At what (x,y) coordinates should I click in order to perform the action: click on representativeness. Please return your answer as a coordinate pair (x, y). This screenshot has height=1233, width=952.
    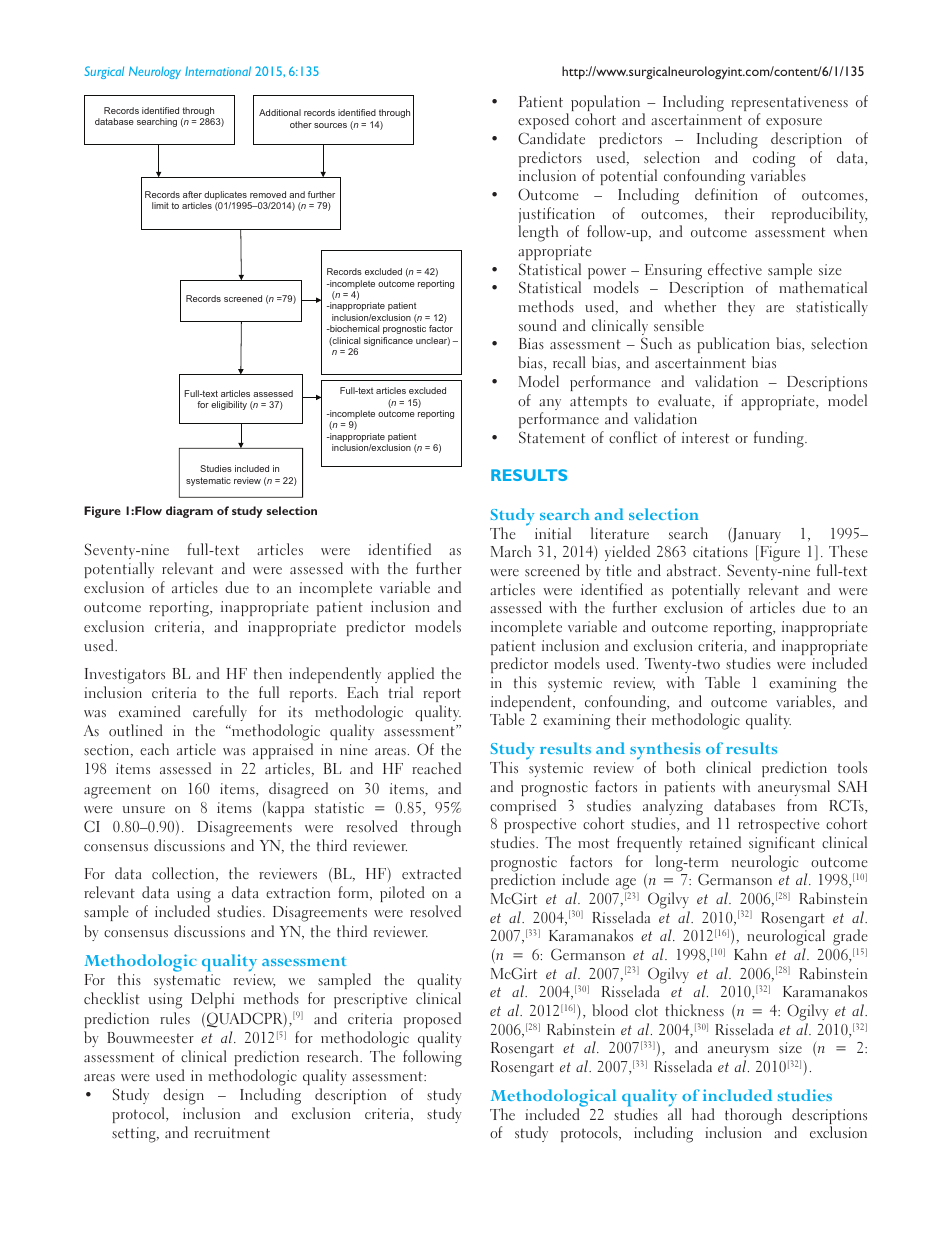
    Looking at the image, I should click on (789, 105).
